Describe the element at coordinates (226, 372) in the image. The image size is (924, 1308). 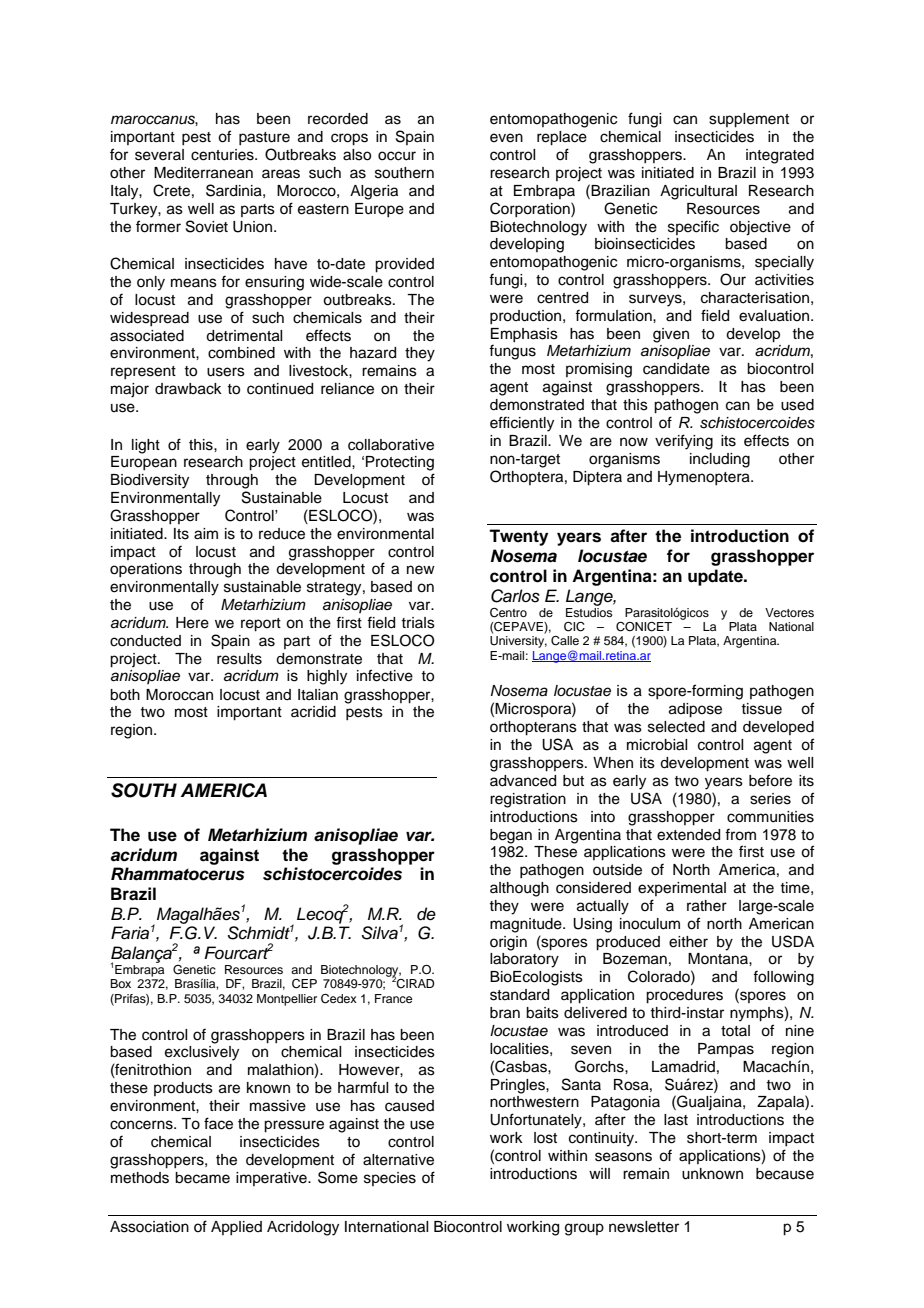
I see `users` at that location.
